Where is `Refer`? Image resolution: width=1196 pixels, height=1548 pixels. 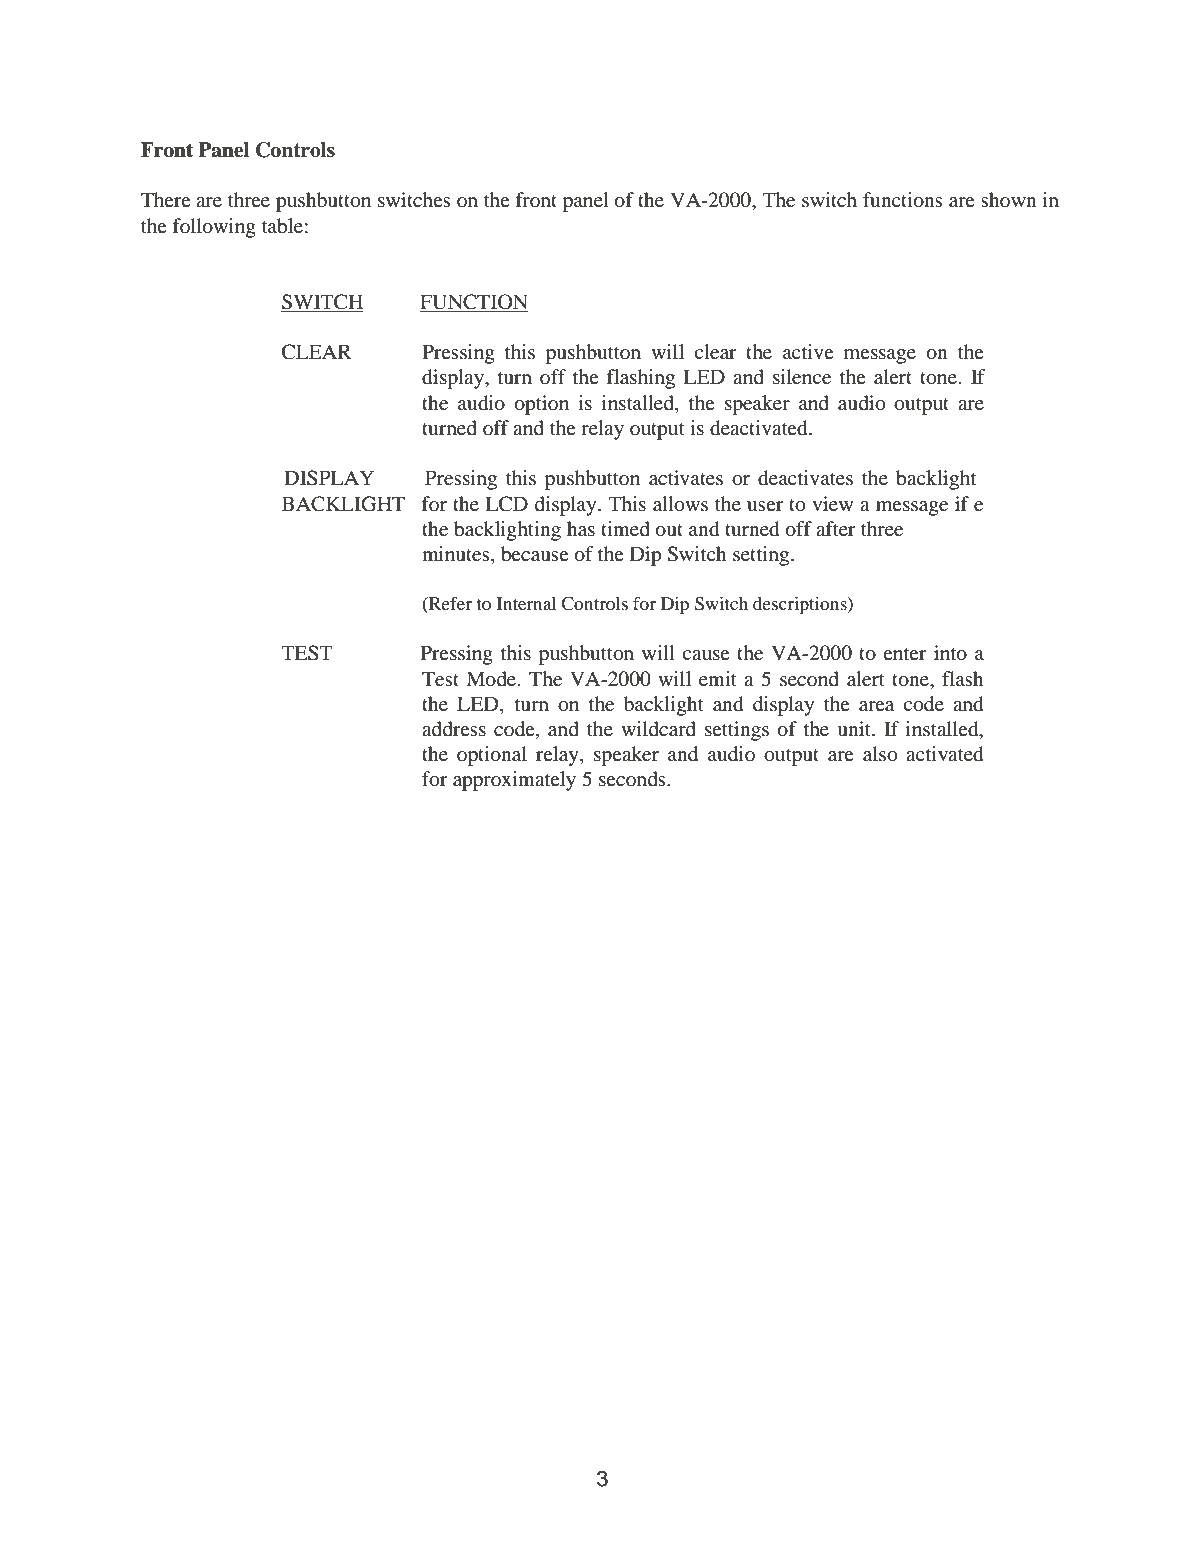 Refer is located at coordinates (449, 604).
